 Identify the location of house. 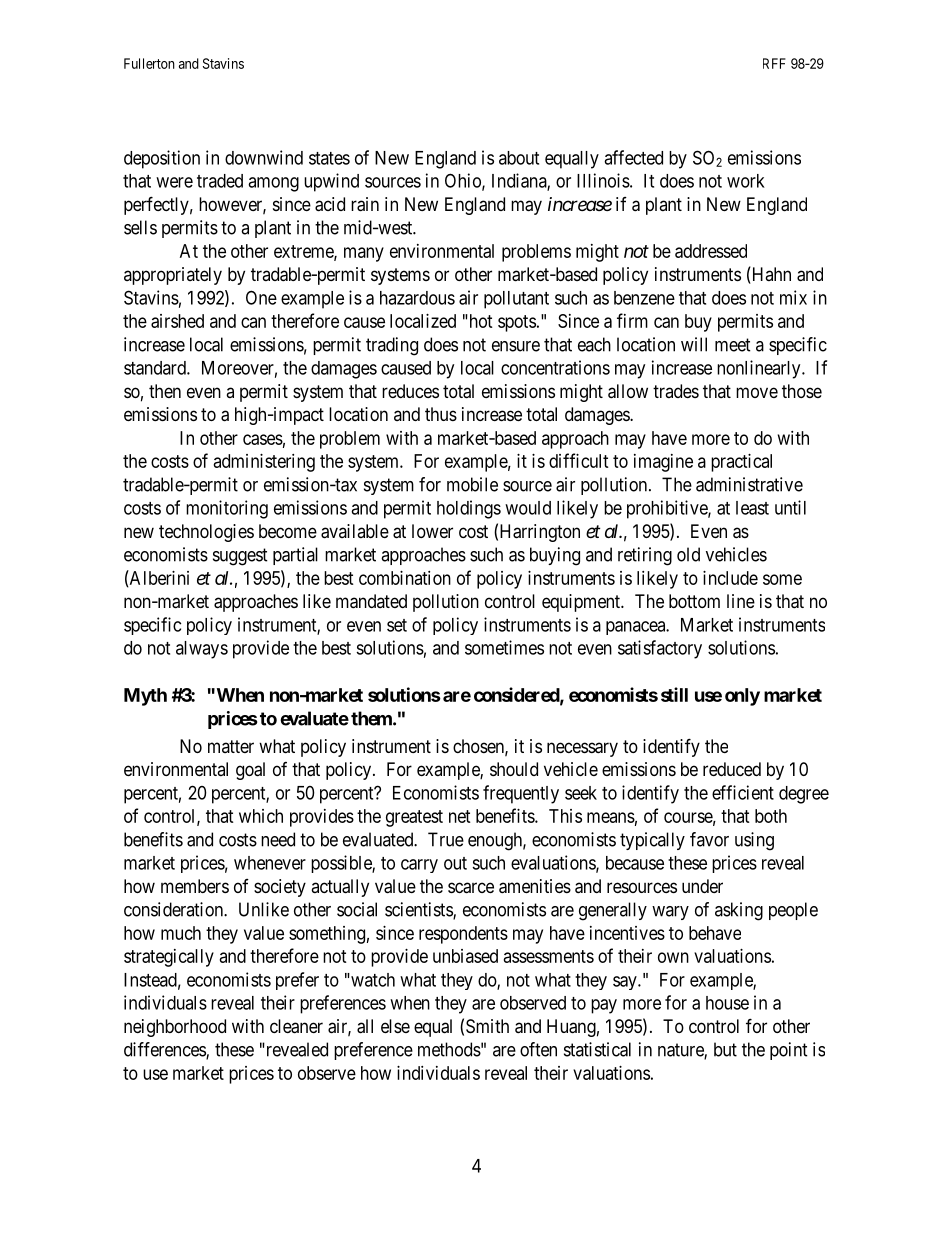
(727, 1003).
